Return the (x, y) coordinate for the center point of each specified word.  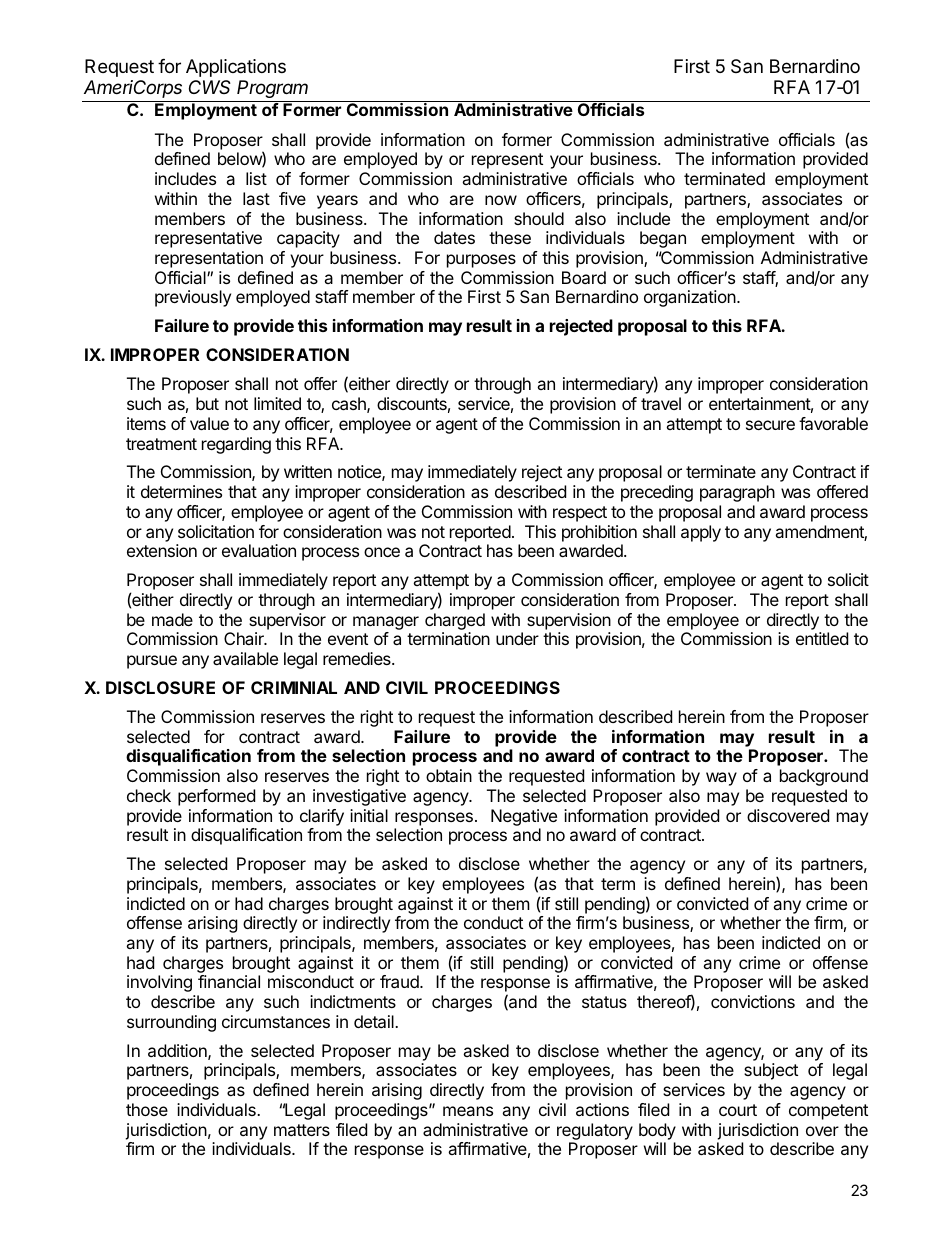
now (501, 200)
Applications (236, 68)
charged (455, 621)
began (663, 239)
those (147, 1109)
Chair (245, 638)
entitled (822, 638)
